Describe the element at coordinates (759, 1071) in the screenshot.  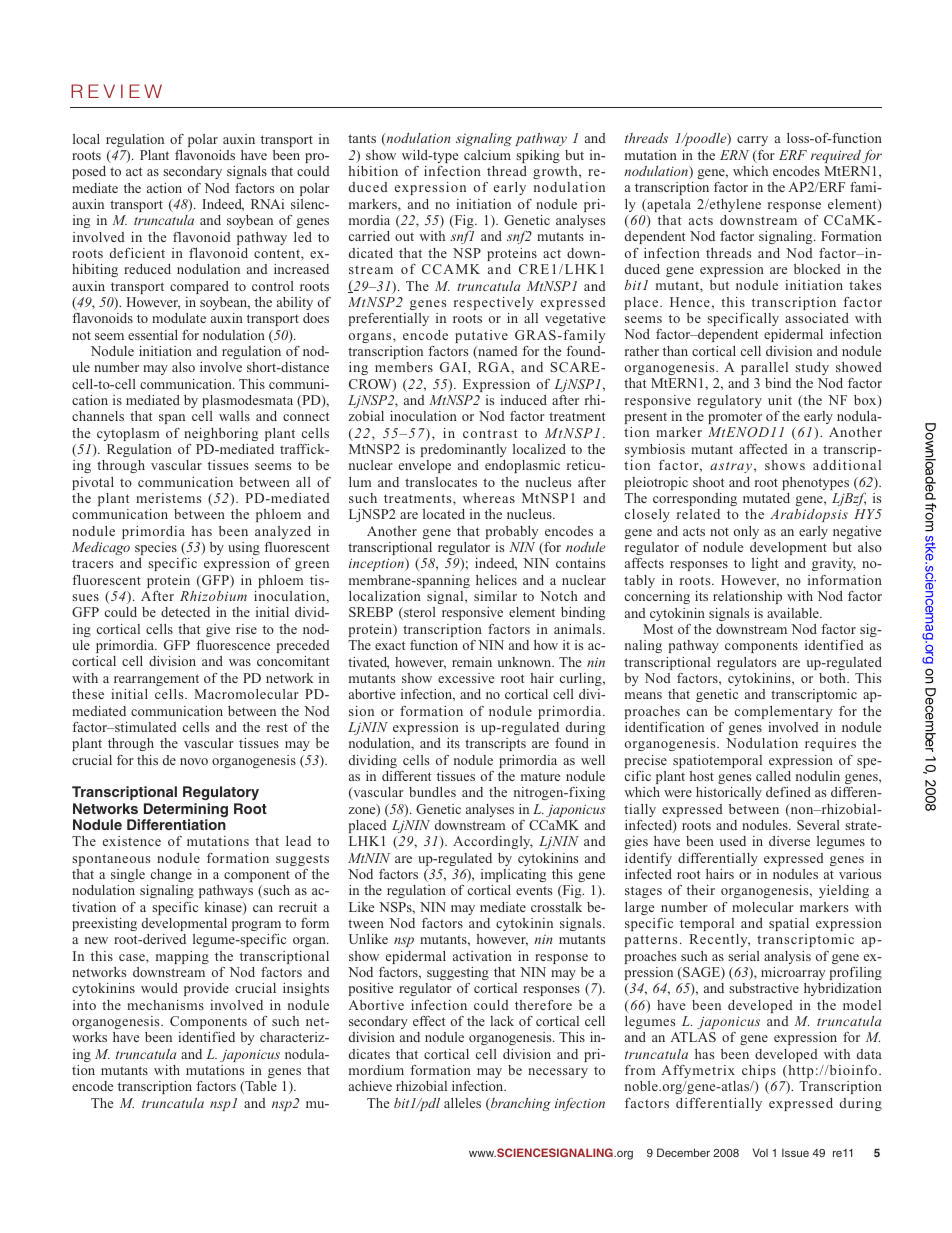
I see `chips` at that location.
